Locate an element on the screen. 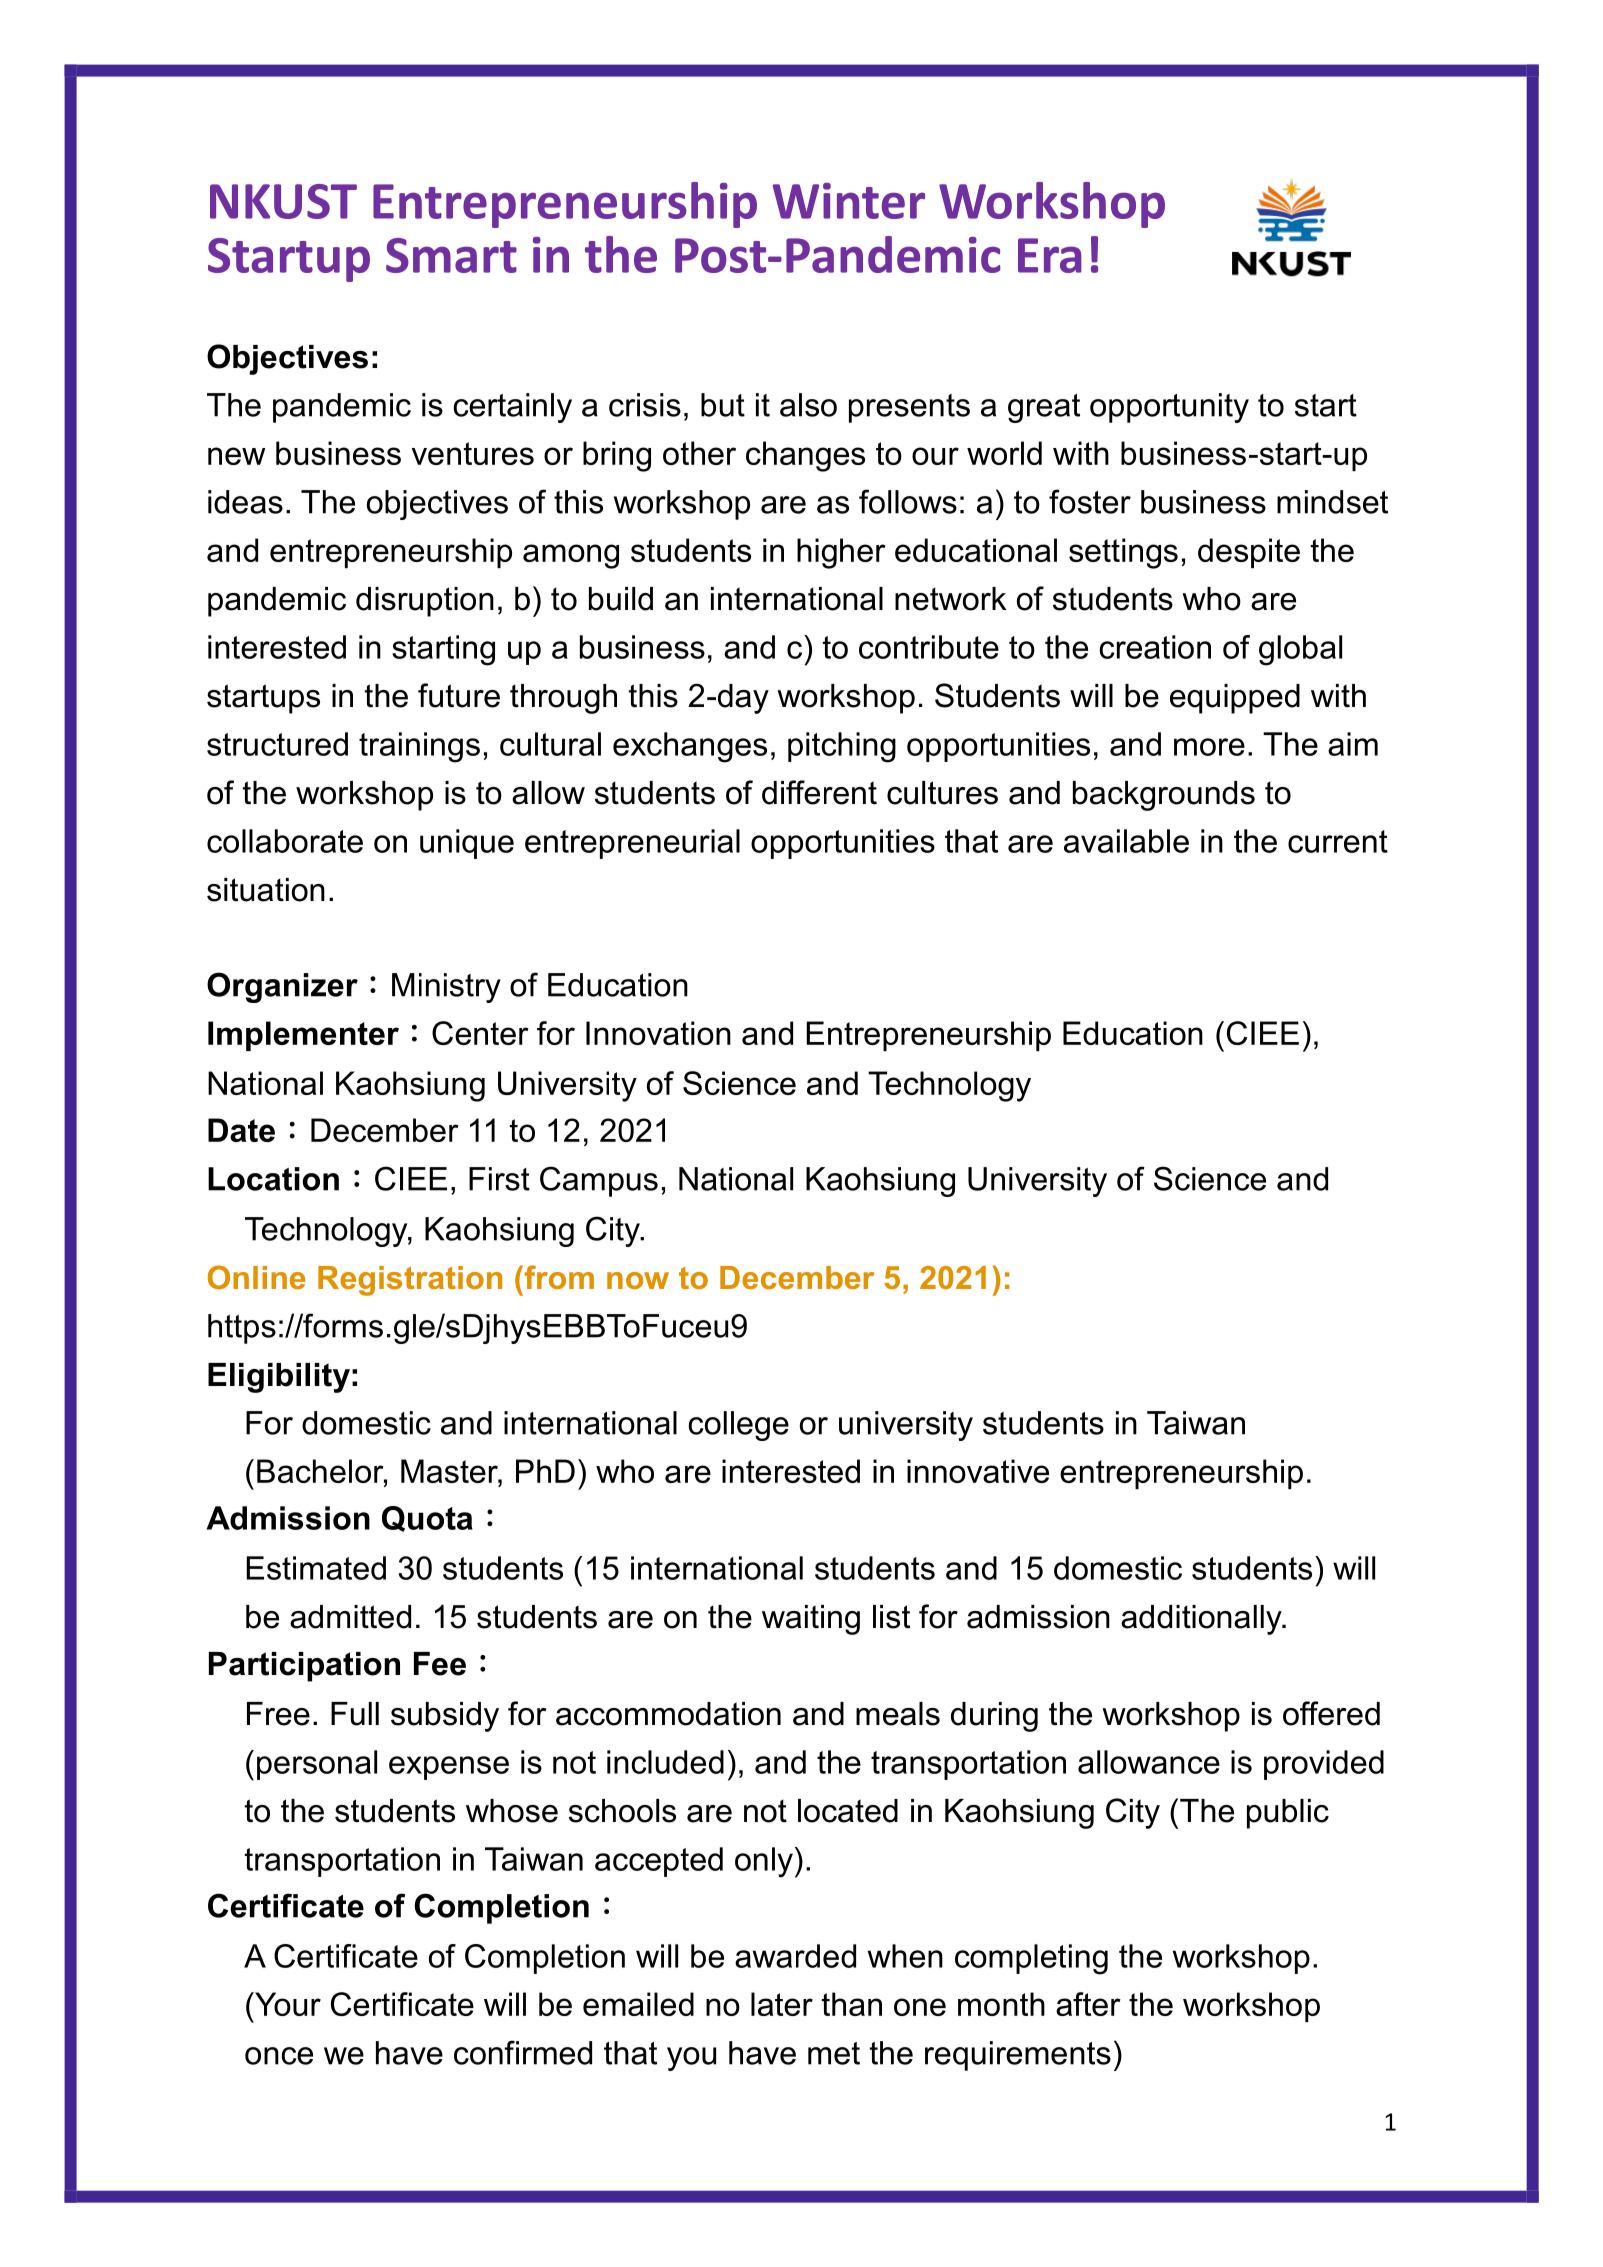 Image resolution: width=1603 pixels, height=2267 pixels. Smart is located at coordinates (451, 255).
